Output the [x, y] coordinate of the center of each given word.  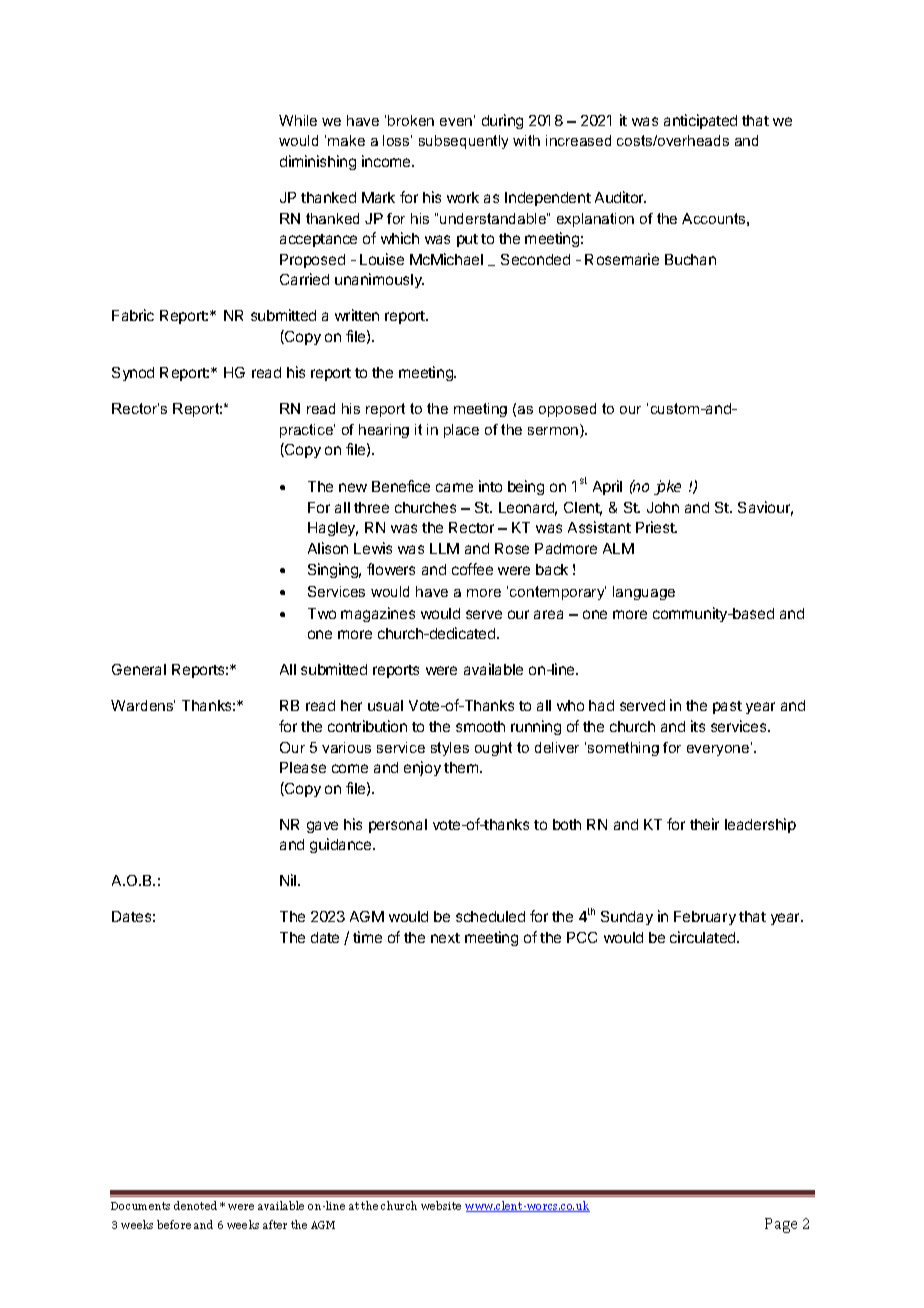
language [644, 593]
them [462, 767]
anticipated [700, 121]
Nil [289, 880]
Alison [328, 548]
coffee [472, 569]
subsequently [463, 142]
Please [303, 767]
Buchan [690, 259]
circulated [704, 937]
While [298, 120]
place [461, 431]
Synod [133, 374]
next [445, 938]
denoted [195, 1205]
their [704, 824]
